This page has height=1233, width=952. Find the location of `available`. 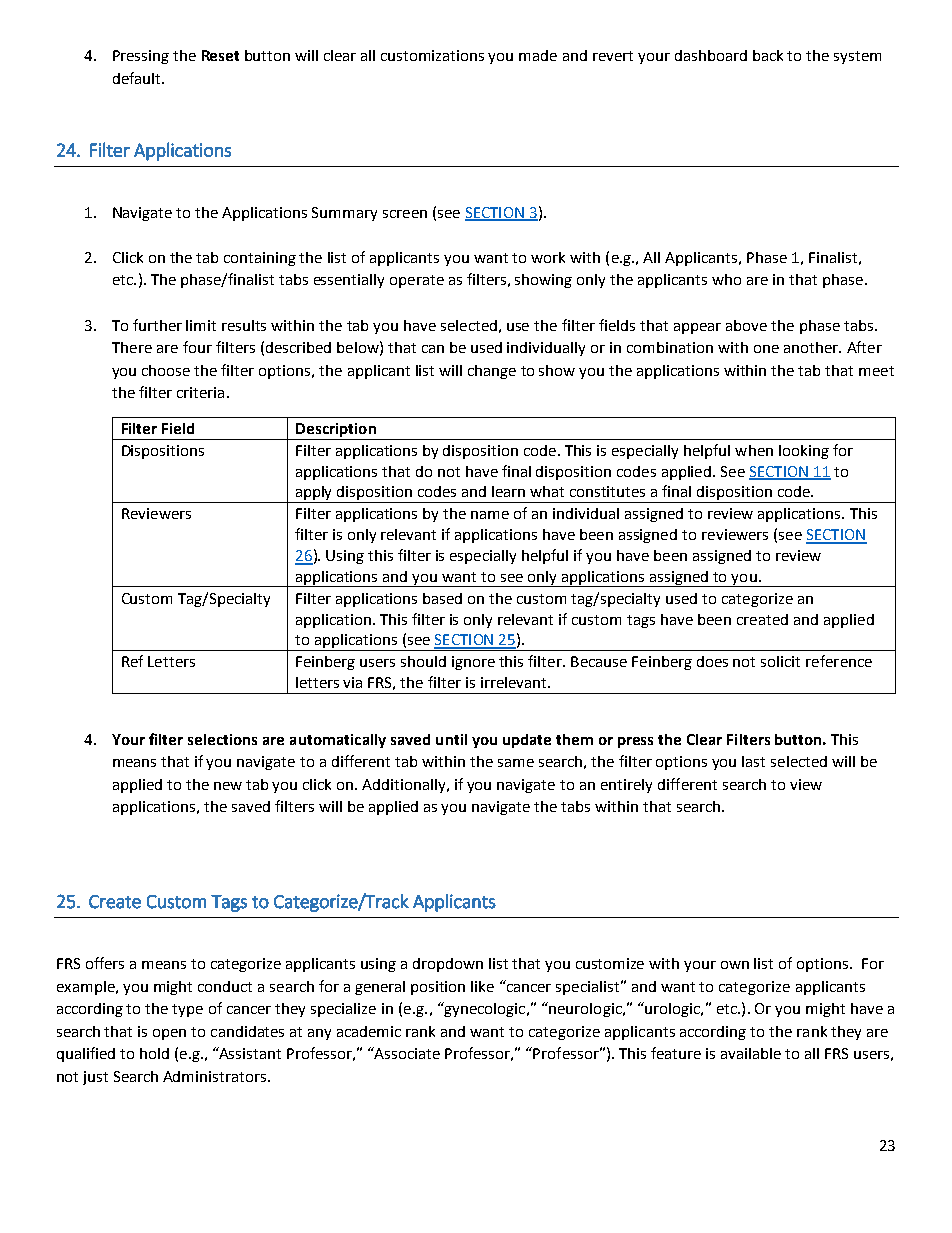

available is located at coordinates (751, 1053).
